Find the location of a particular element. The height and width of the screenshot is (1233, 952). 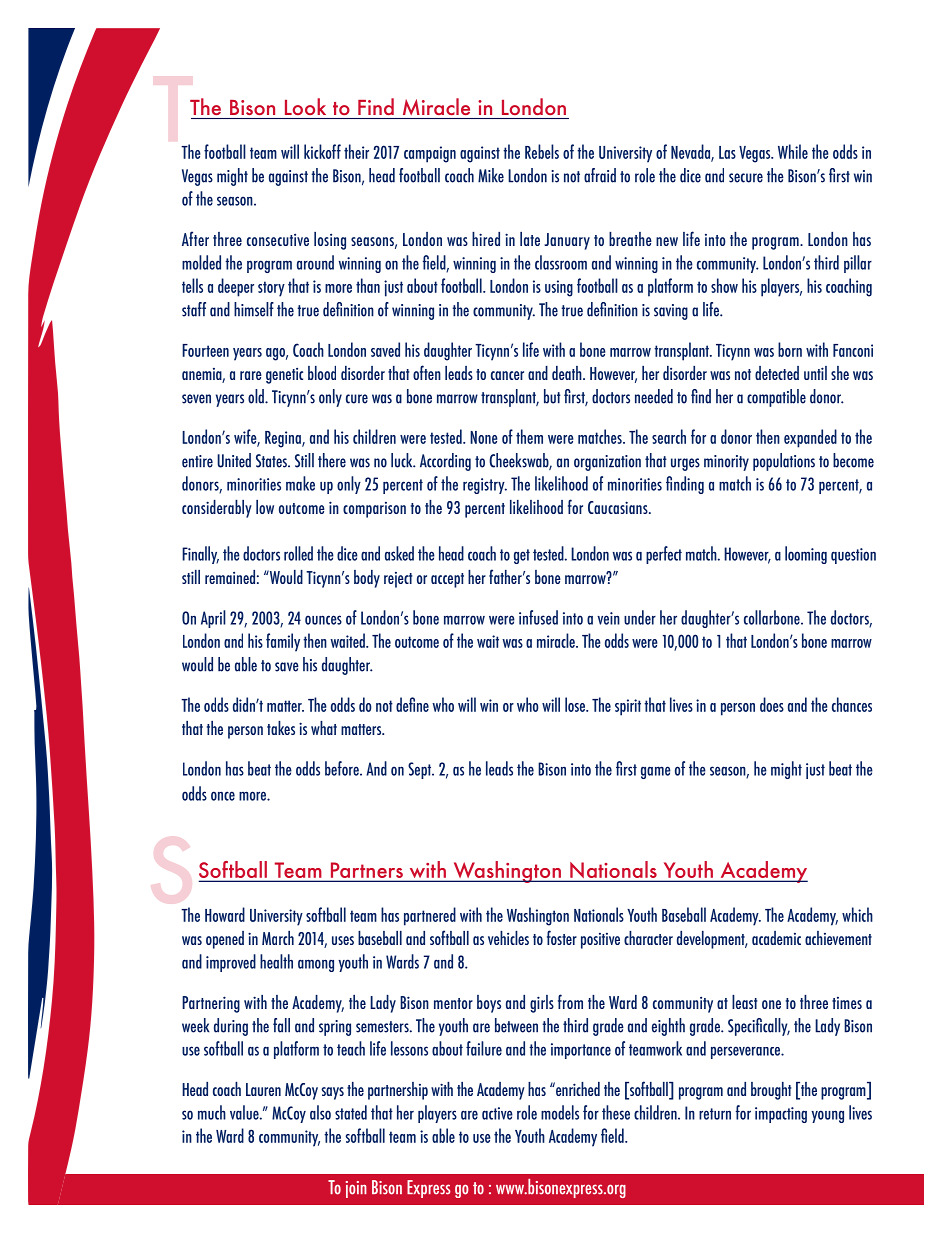

active is located at coordinates (497, 1113).
